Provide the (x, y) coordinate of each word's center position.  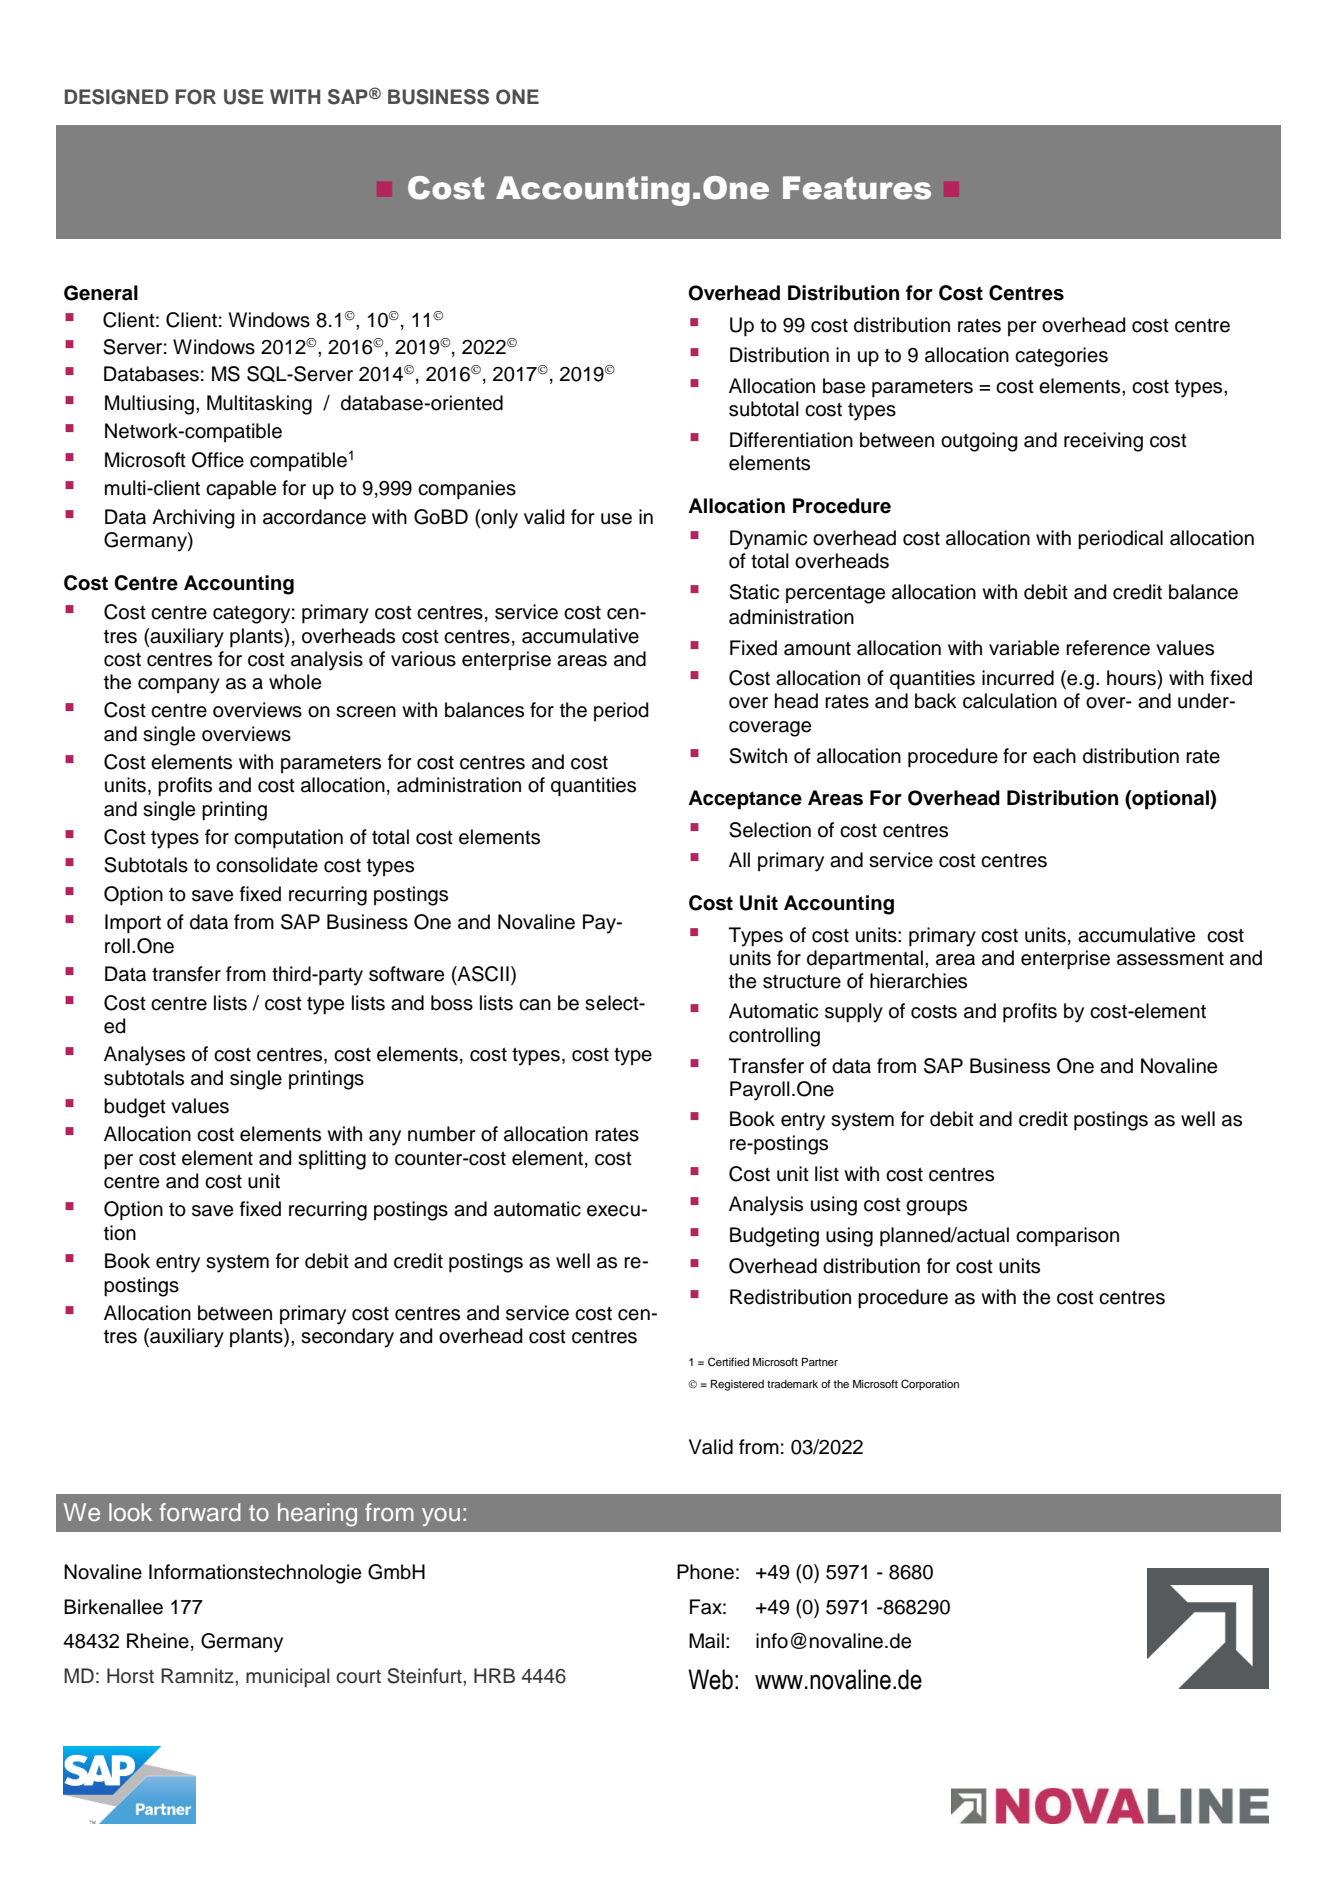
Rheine (158, 1641)
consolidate (267, 865)
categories (1061, 357)
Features (857, 188)
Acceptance (745, 800)
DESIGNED (116, 97)
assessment (1170, 958)
